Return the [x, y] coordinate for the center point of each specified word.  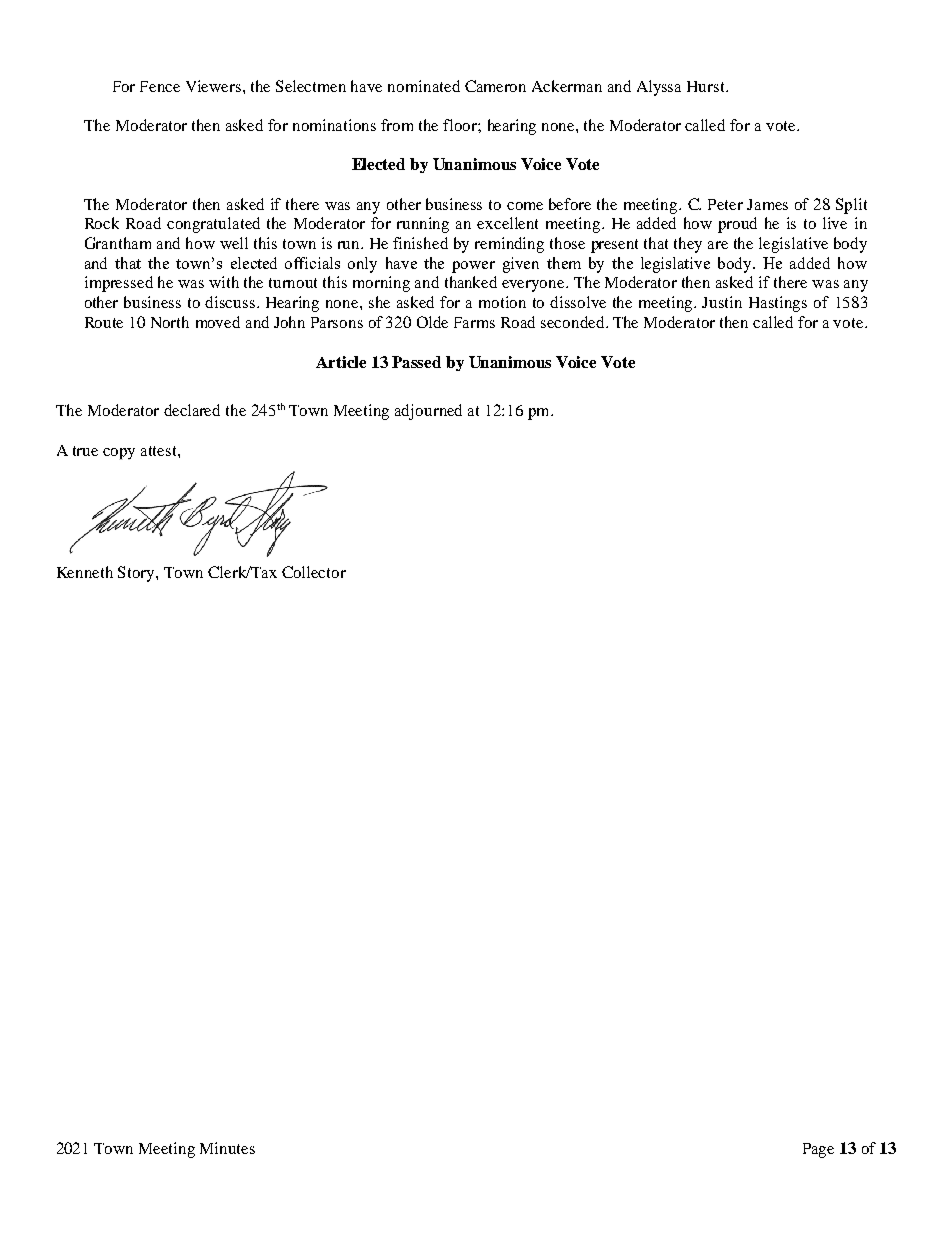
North [170, 322]
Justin [722, 302]
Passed [416, 362]
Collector [314, 572]
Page [818, 1150]
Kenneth [85, 572]
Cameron [495, 86]
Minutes [227, 1148]
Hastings [778, 304]
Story [137, 574]
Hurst [707, 86]
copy [119, 454]
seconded [574, 322]
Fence [160, 86]
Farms [474, 322]
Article [341, 362]
